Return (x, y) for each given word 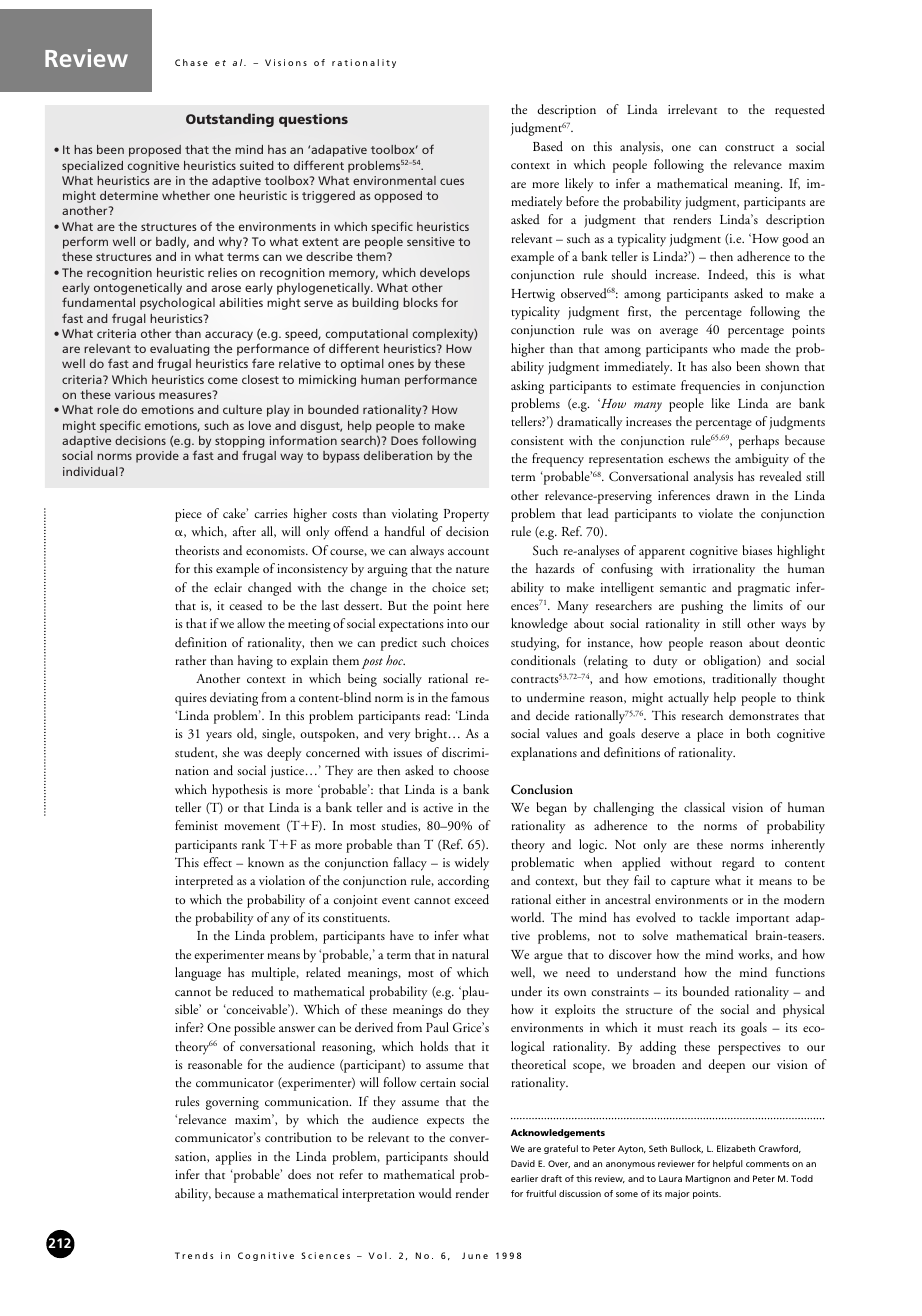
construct (749, 148)
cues (452, 181)
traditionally (744, 680)
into (457, 623)
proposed (155, 151)
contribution (298, 1137)
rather (190, 660)
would (435, 1193)
